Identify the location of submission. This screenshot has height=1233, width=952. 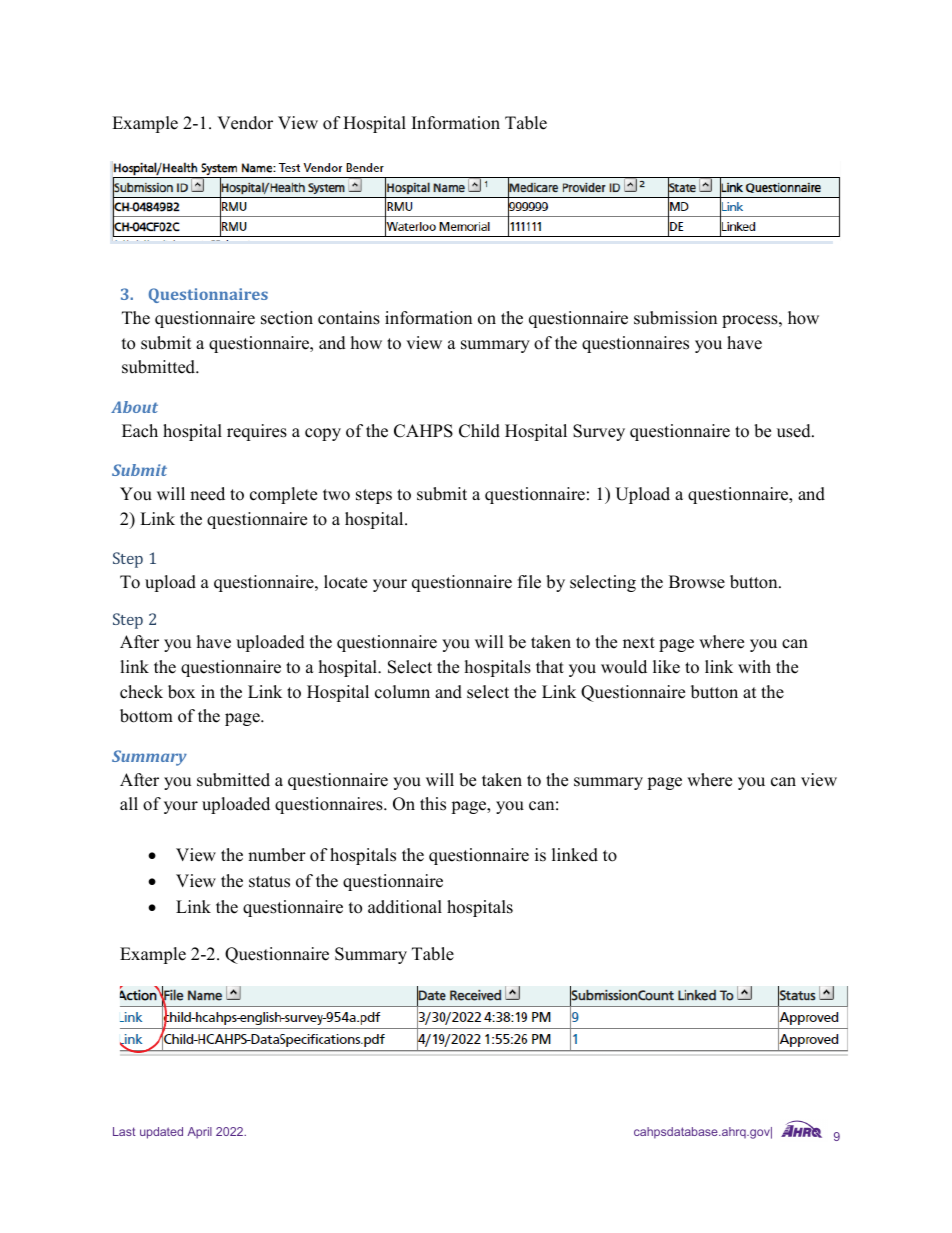
(675, 318).
